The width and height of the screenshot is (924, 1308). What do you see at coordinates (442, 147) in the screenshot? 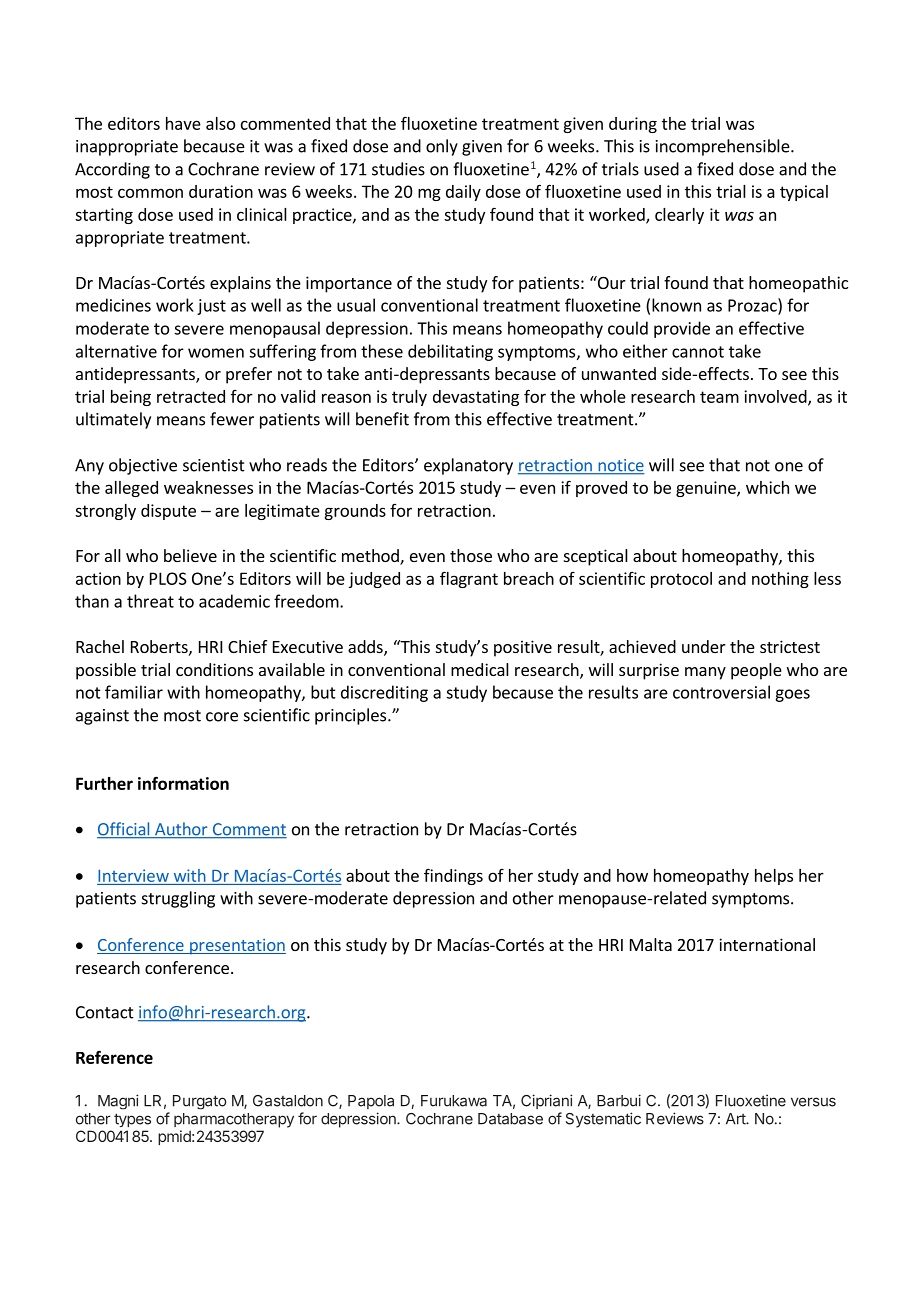
I see `only` at bounding box center [442, 147].
